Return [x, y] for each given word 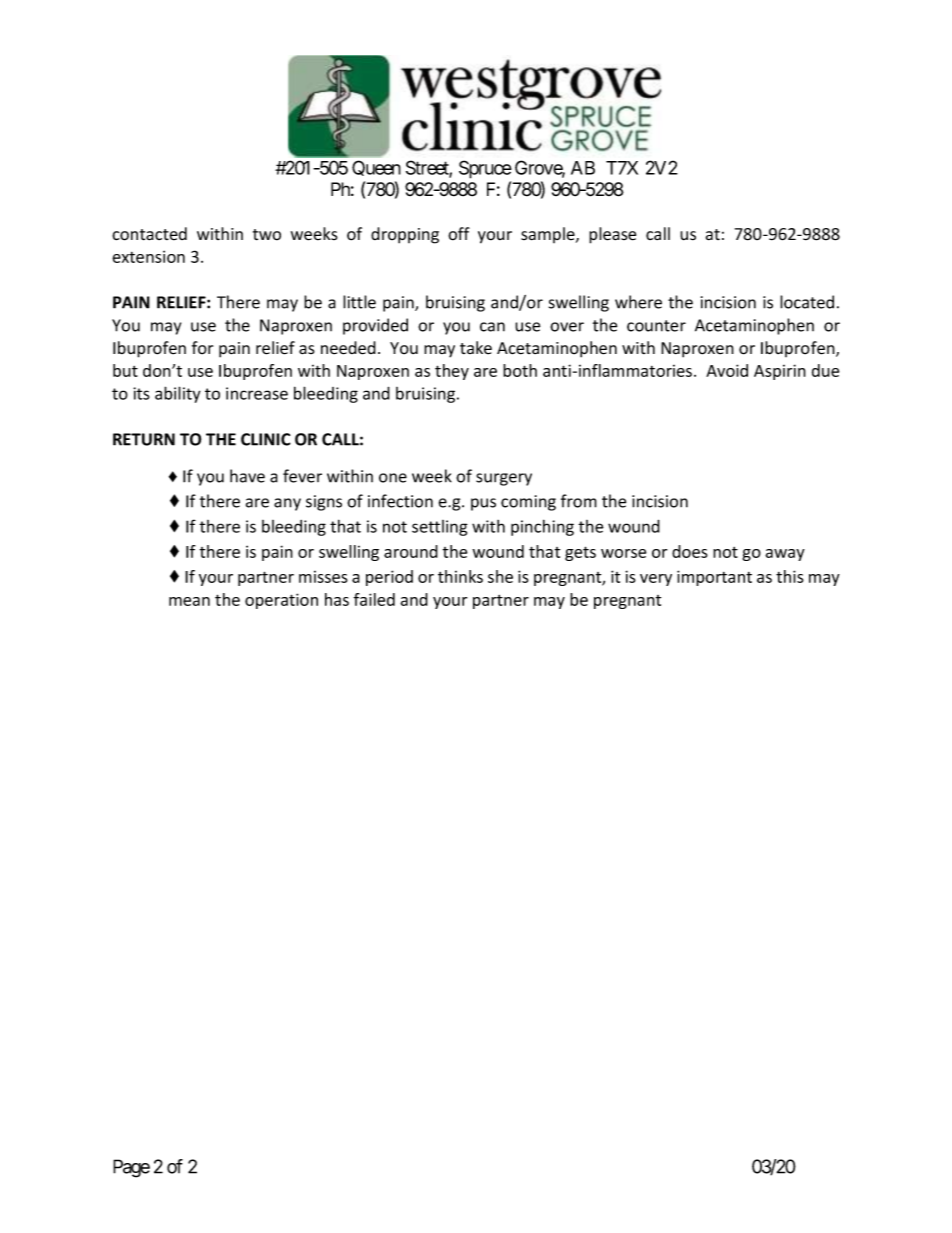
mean [189, 601]
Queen [376, 168]
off [459, 234]
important [714, 578]
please [612, 235]
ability [178, 394]
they [452, 372]
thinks [460, 576]
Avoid [727, 370]
